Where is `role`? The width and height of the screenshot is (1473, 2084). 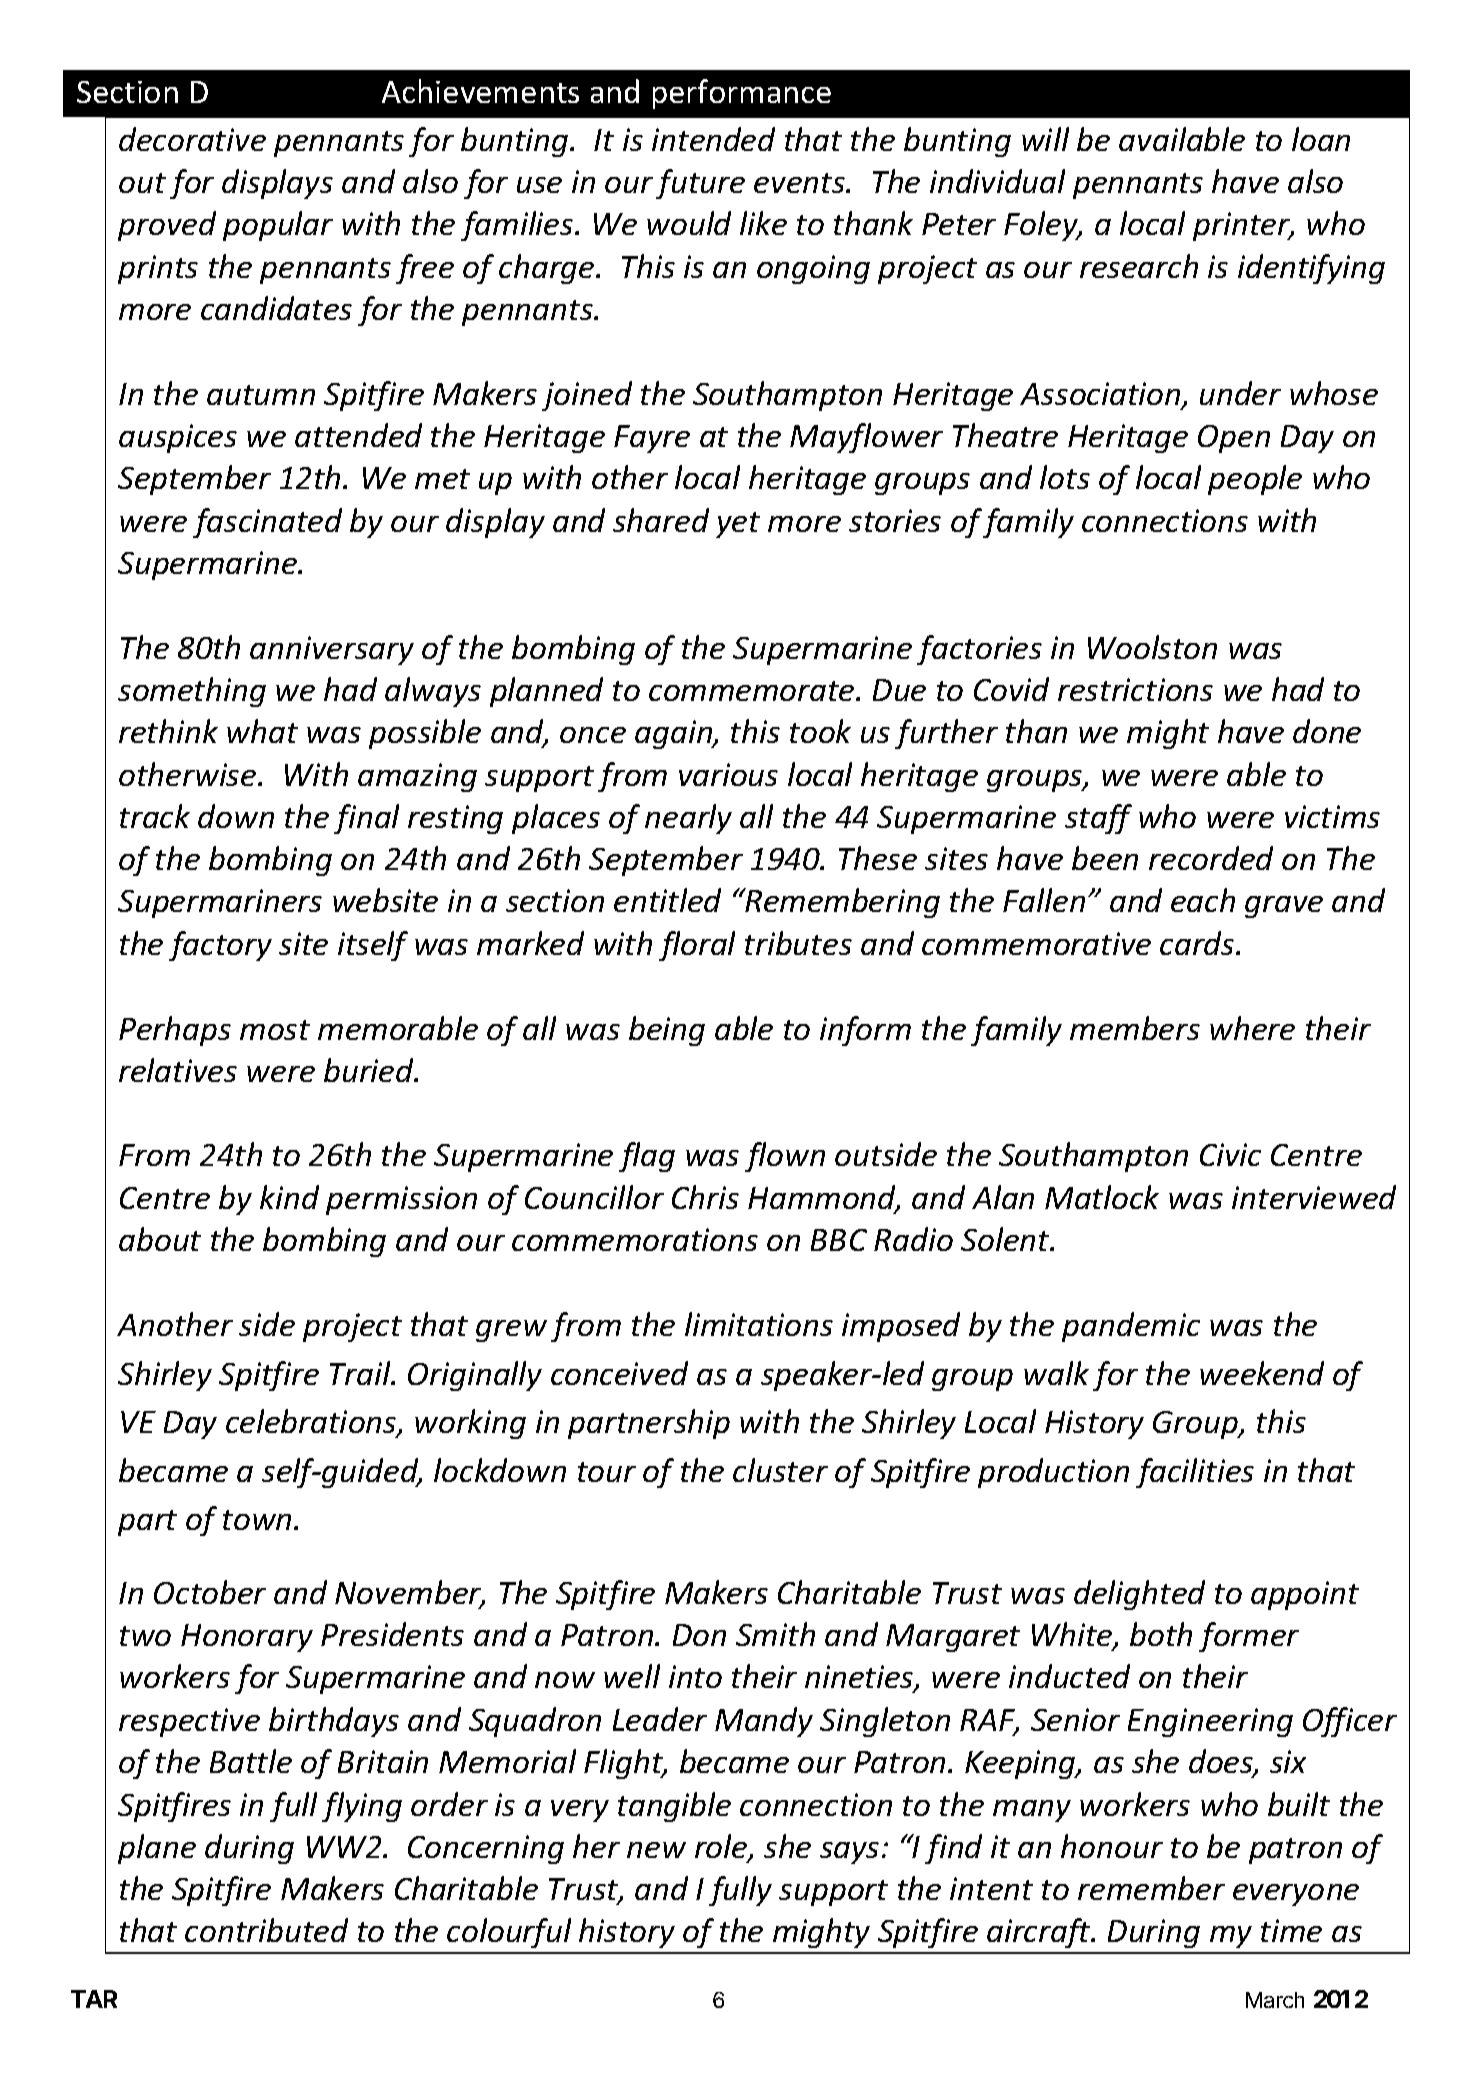
role is located at coordinates (722, 1847).
